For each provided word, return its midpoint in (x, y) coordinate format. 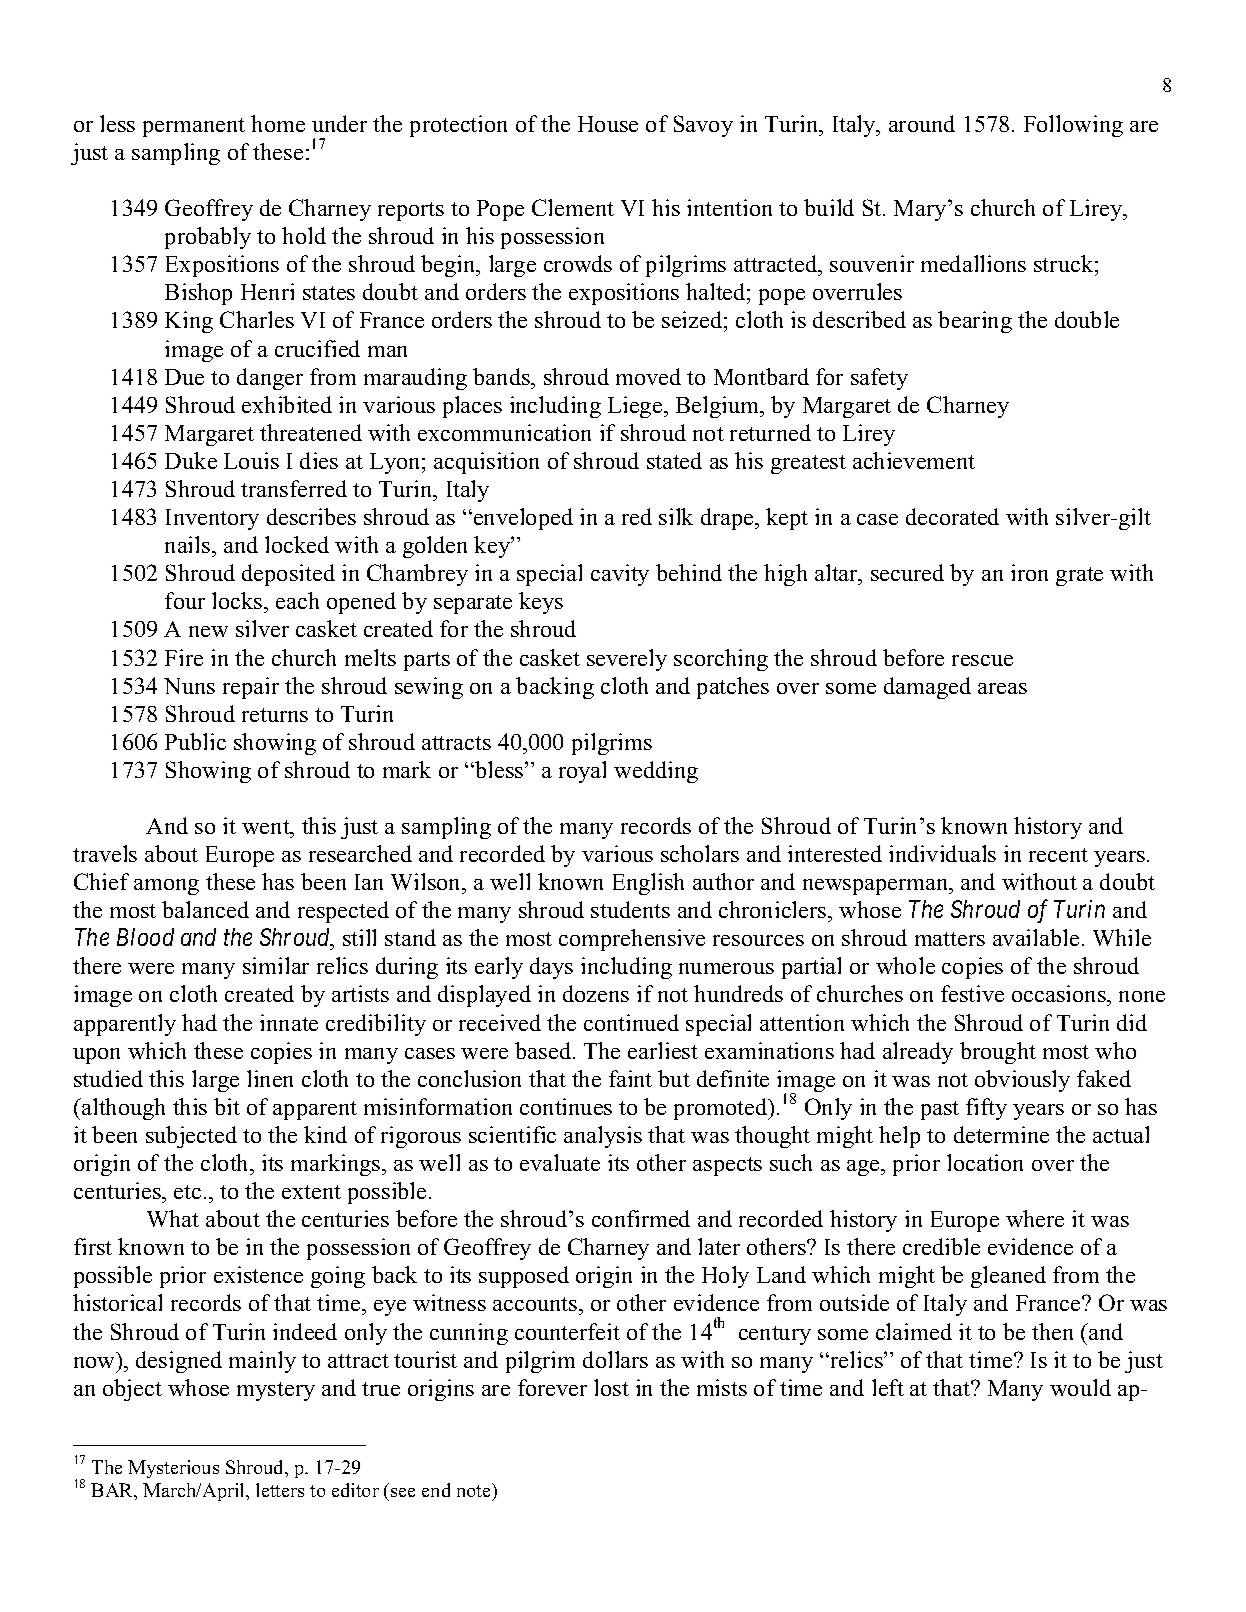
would (1080, 1387)
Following (1073, 126)
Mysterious (173, 1469)
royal (582, 772)
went (267, 827)
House (608, 124)
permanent (194, 127)
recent (1058, 855)
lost (611, 1387)
